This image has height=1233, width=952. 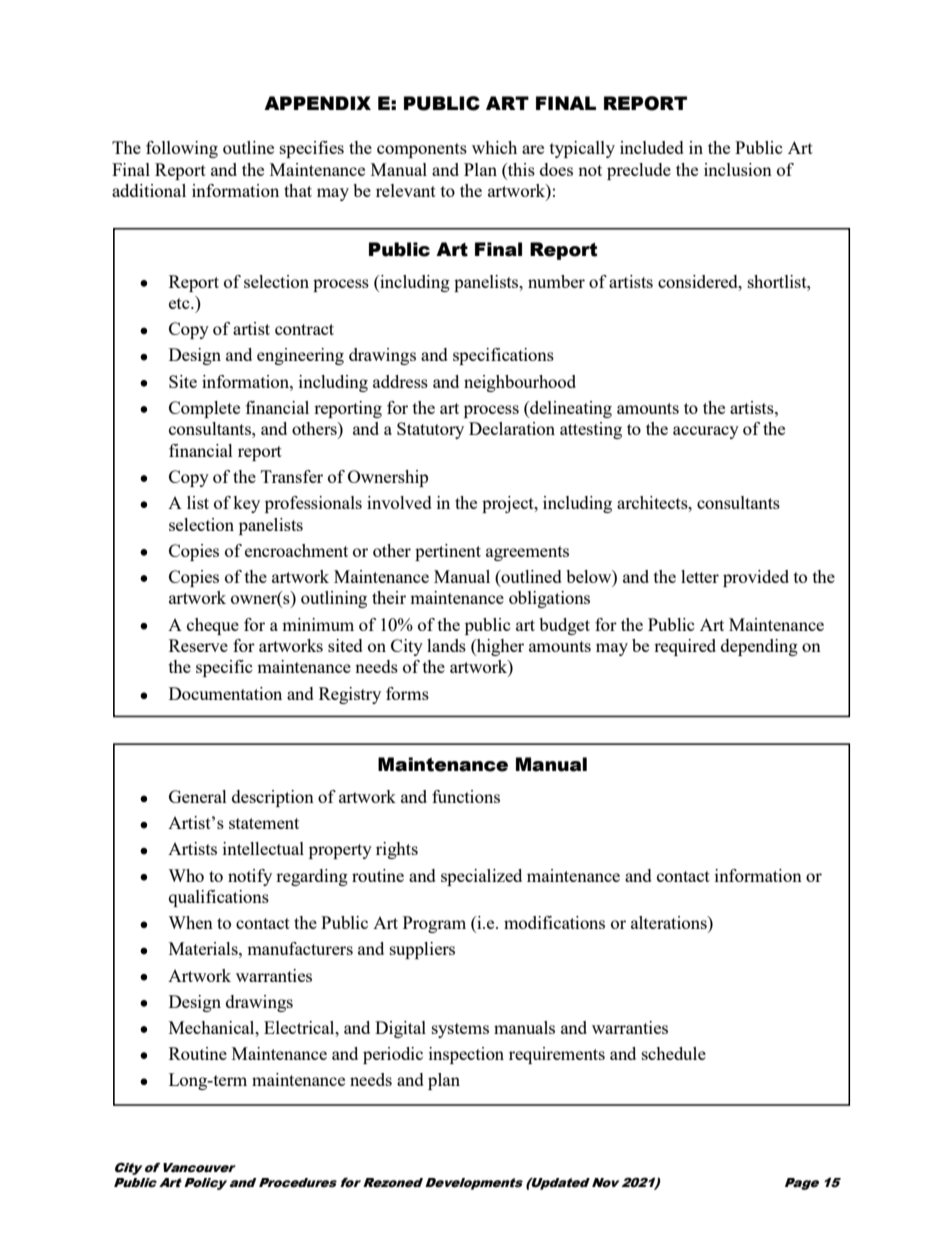 What do you see at coordinates (685, 647) in the image?
I see `required` at bounding box center [685, 647].
